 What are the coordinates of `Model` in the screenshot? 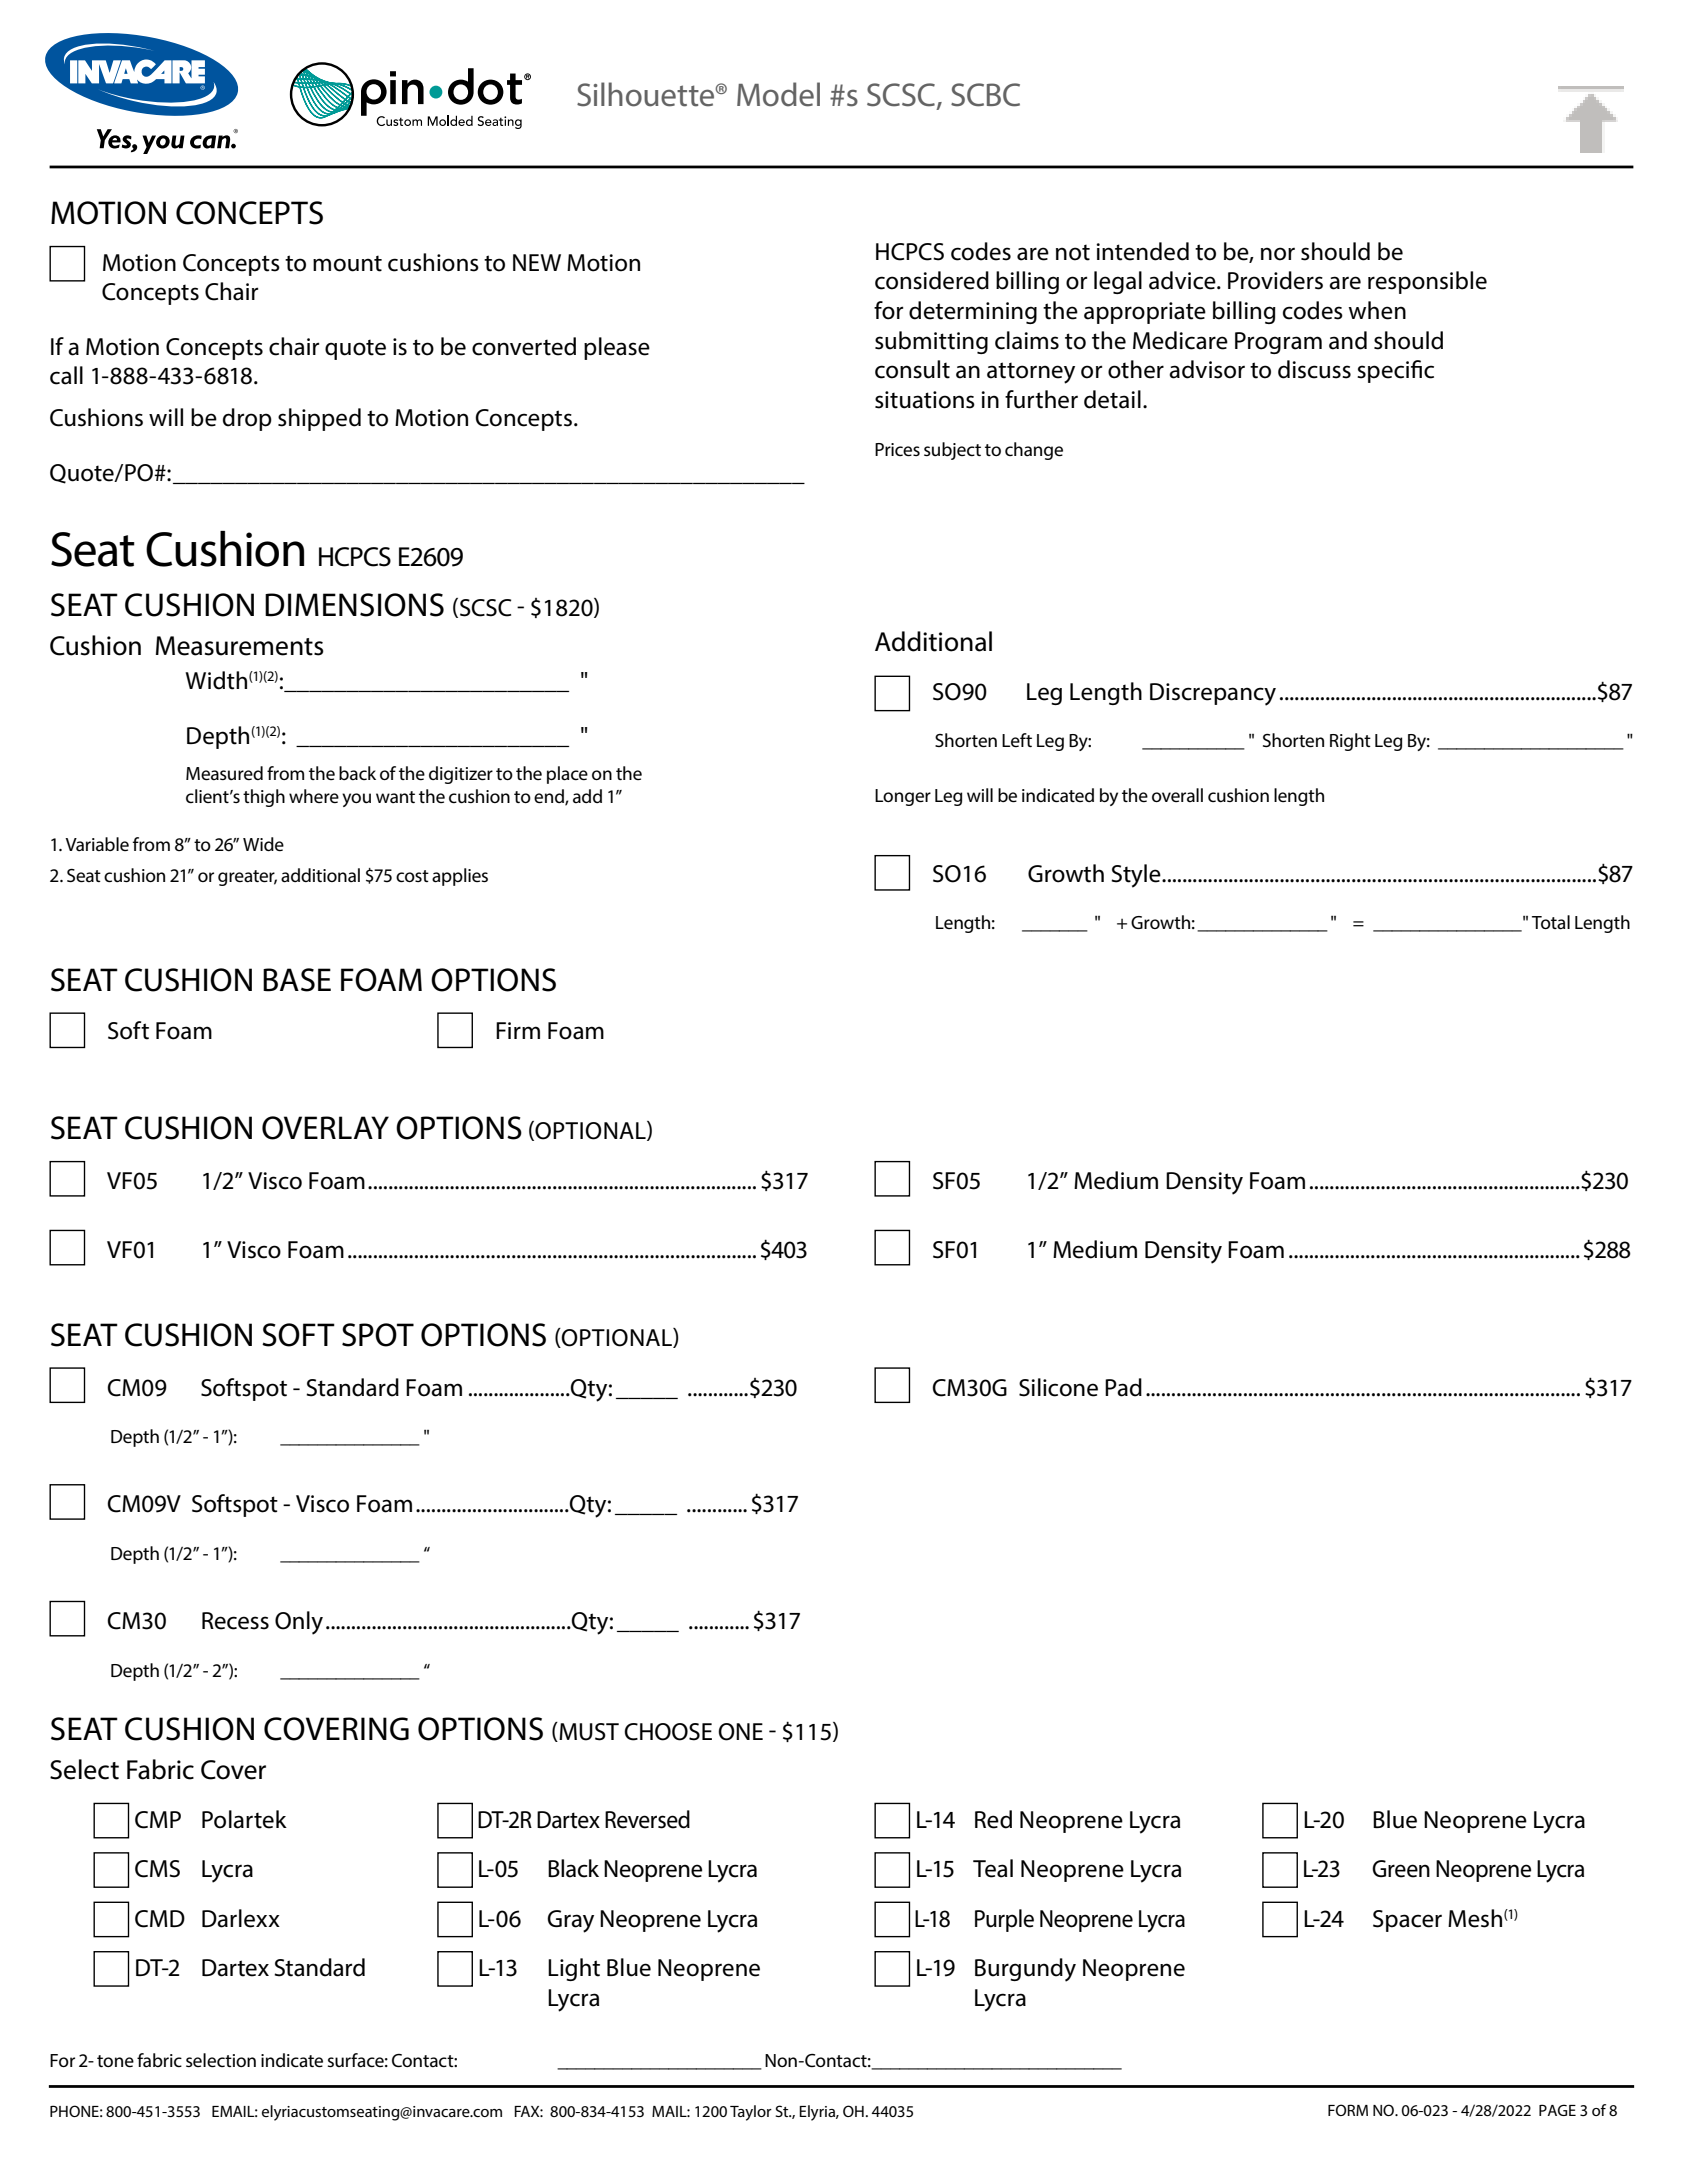 It's located at (778, 94).
